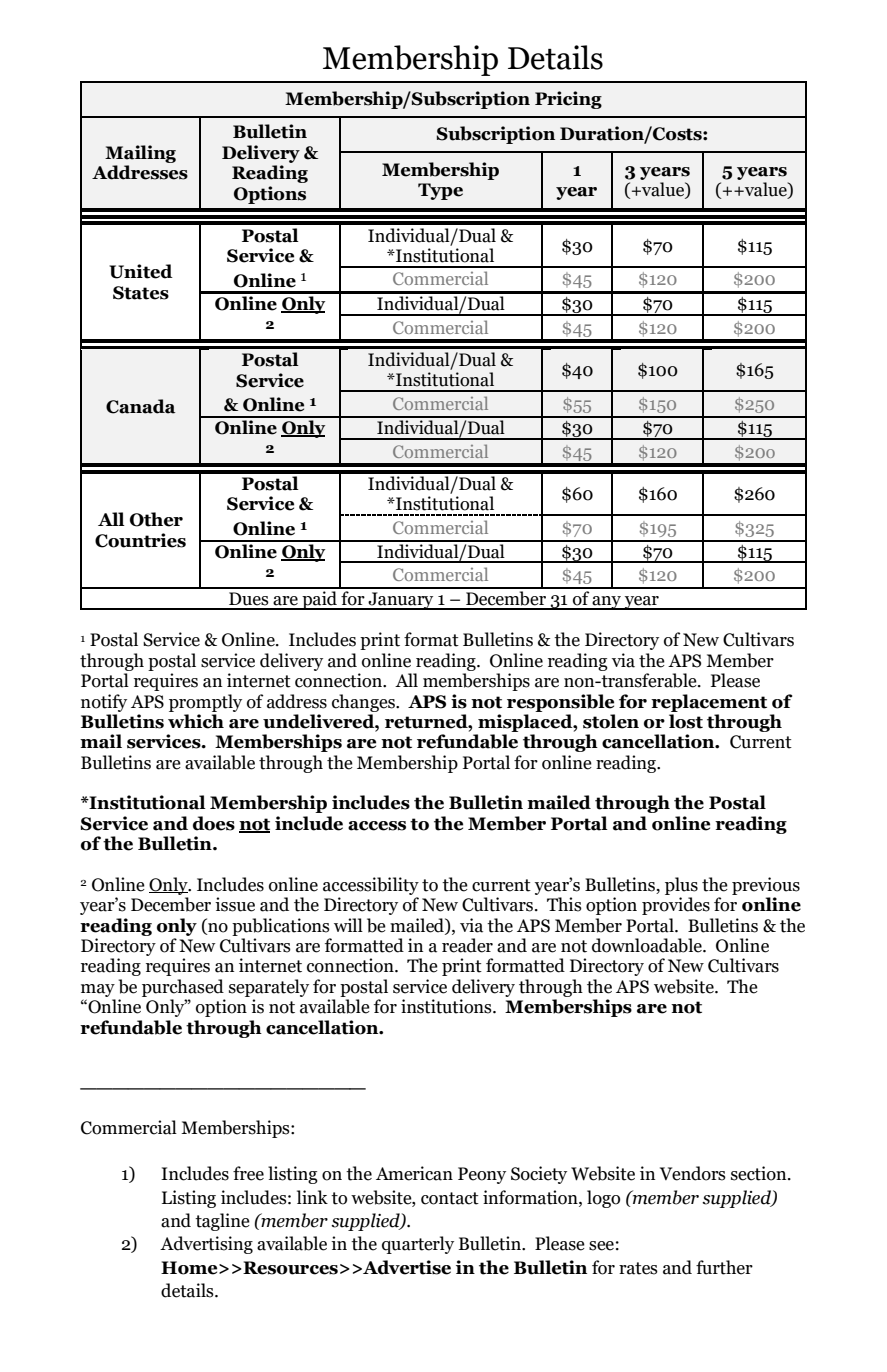 The image size is (887, 1372). Describe the element at coordinates (141, 271) in the document. I see `United` at that location.
